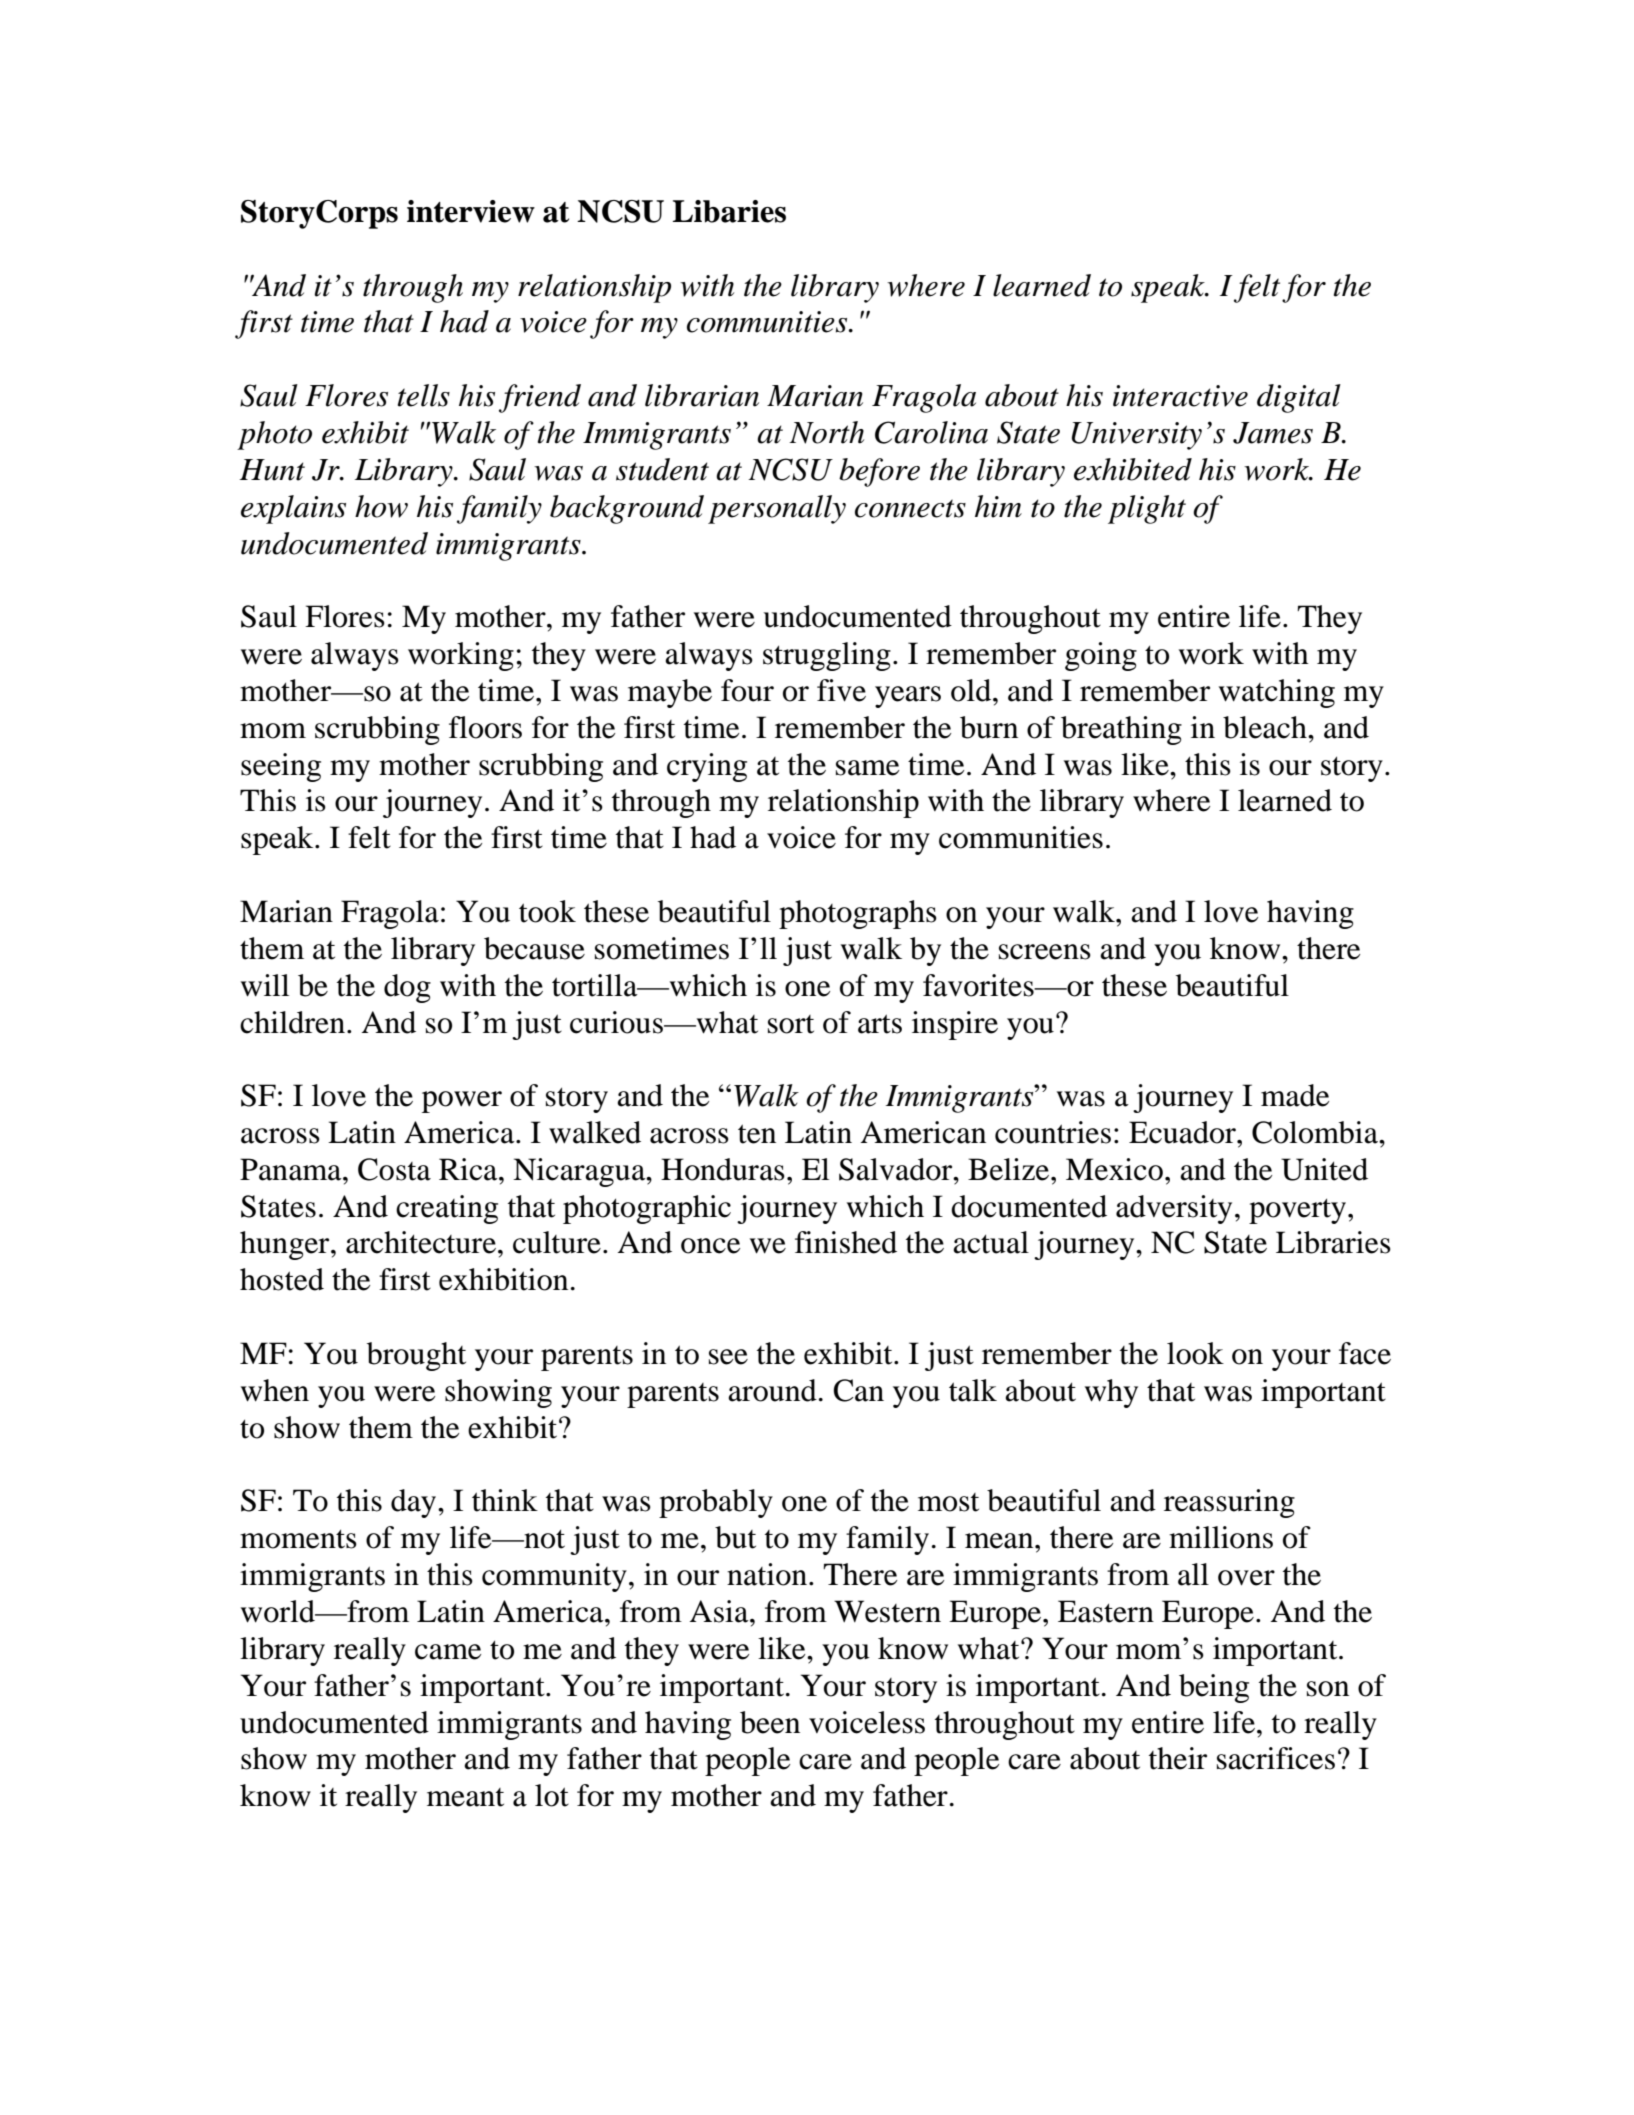  What do you see at coordinates (293, 509) in the image?
I see `explains` at bounding box center [293, 509].
